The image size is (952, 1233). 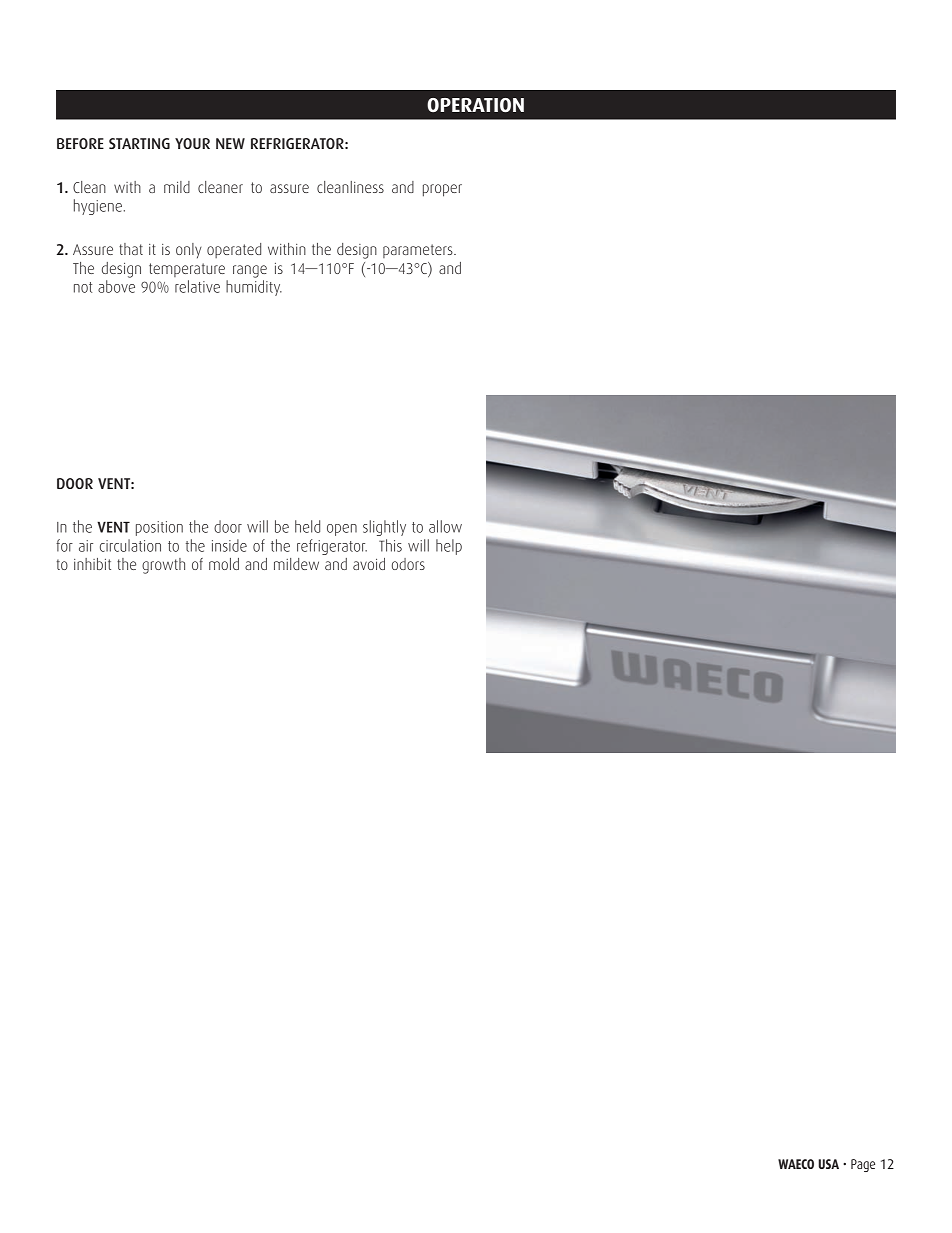 I want to click on avoid, so click(x=369, y=564).
